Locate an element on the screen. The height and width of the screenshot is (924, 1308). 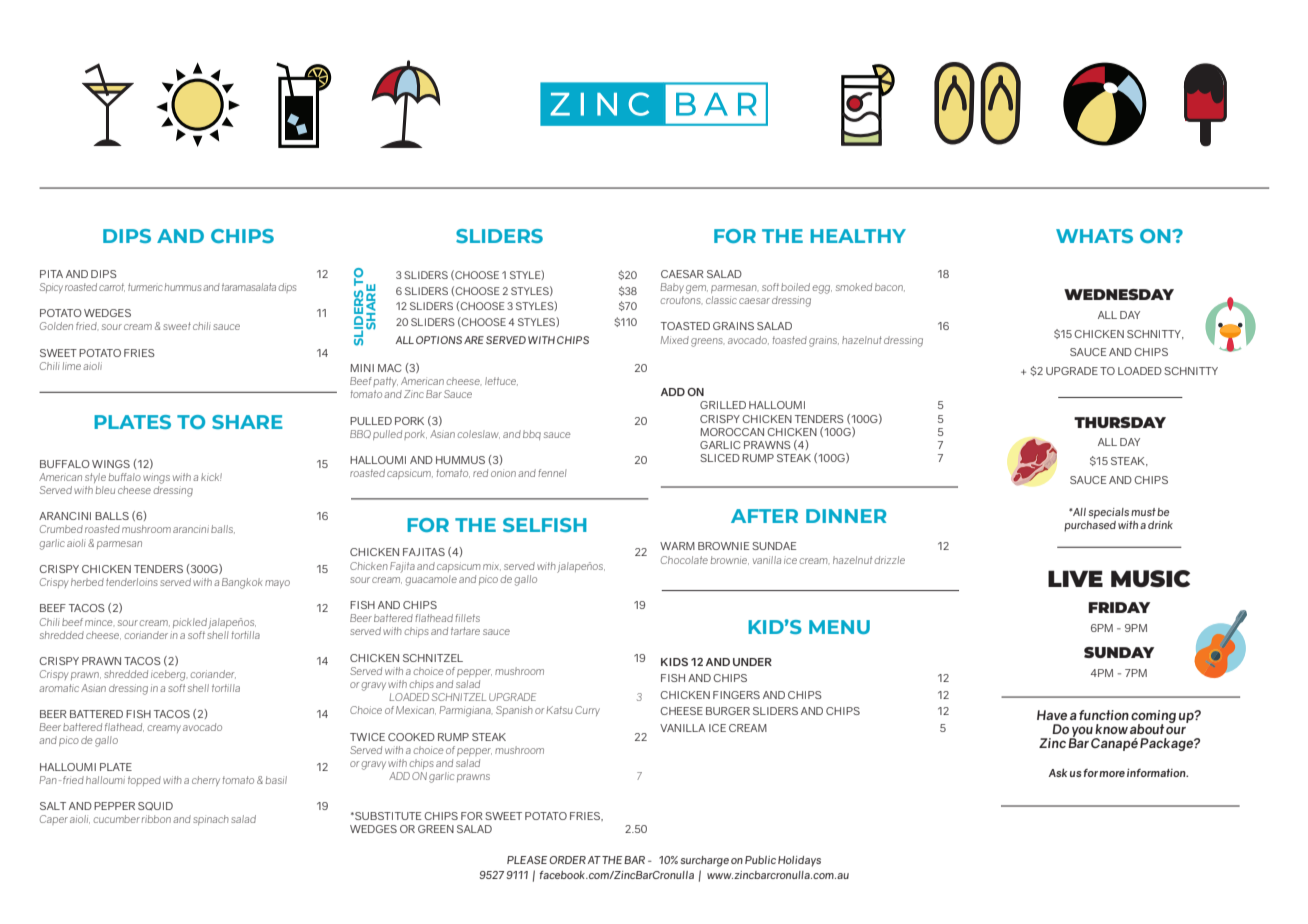
purchased is located at coordinates (1090, 525).
